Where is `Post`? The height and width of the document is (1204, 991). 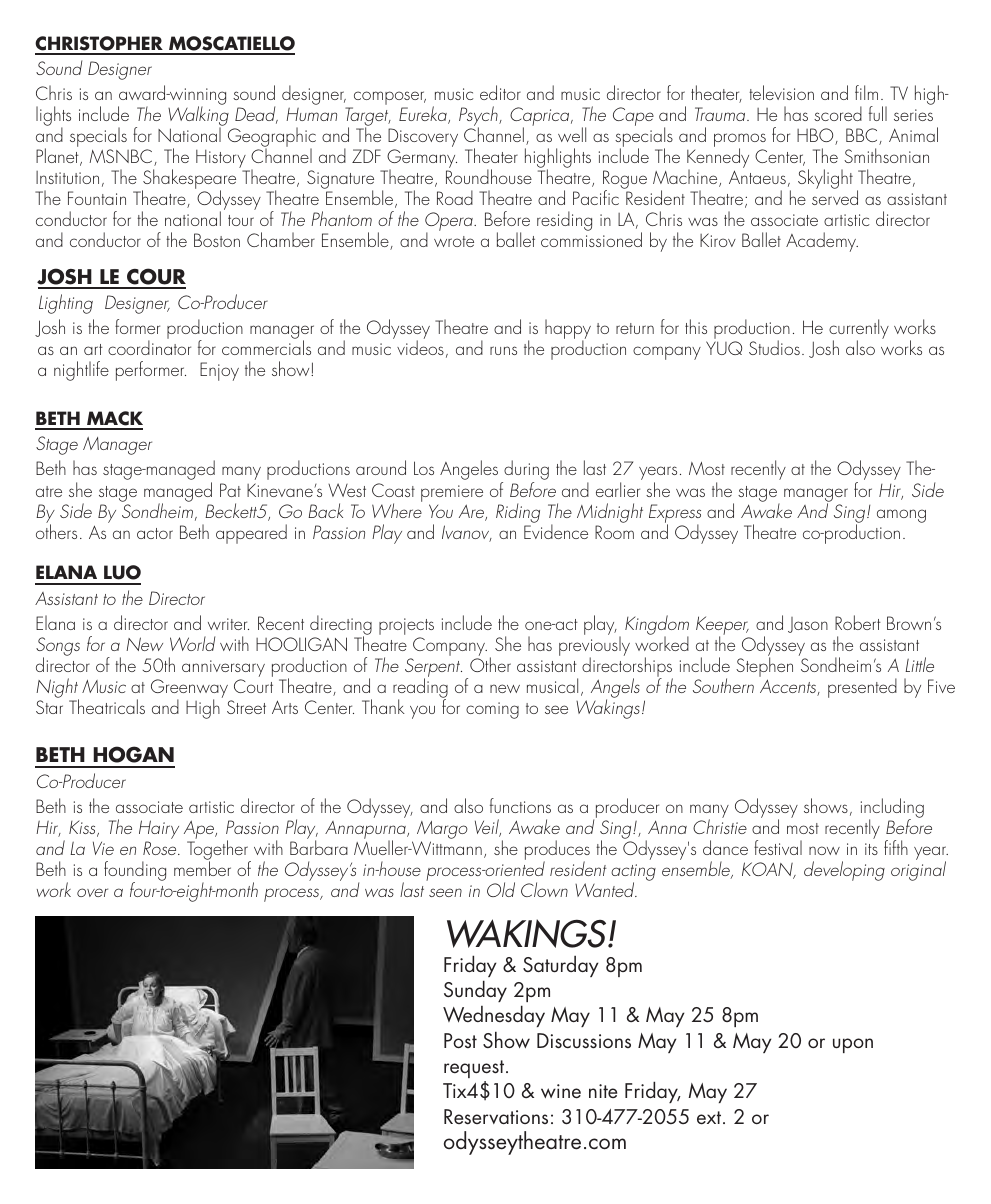 Post is located at coordinates (460, 1040).
